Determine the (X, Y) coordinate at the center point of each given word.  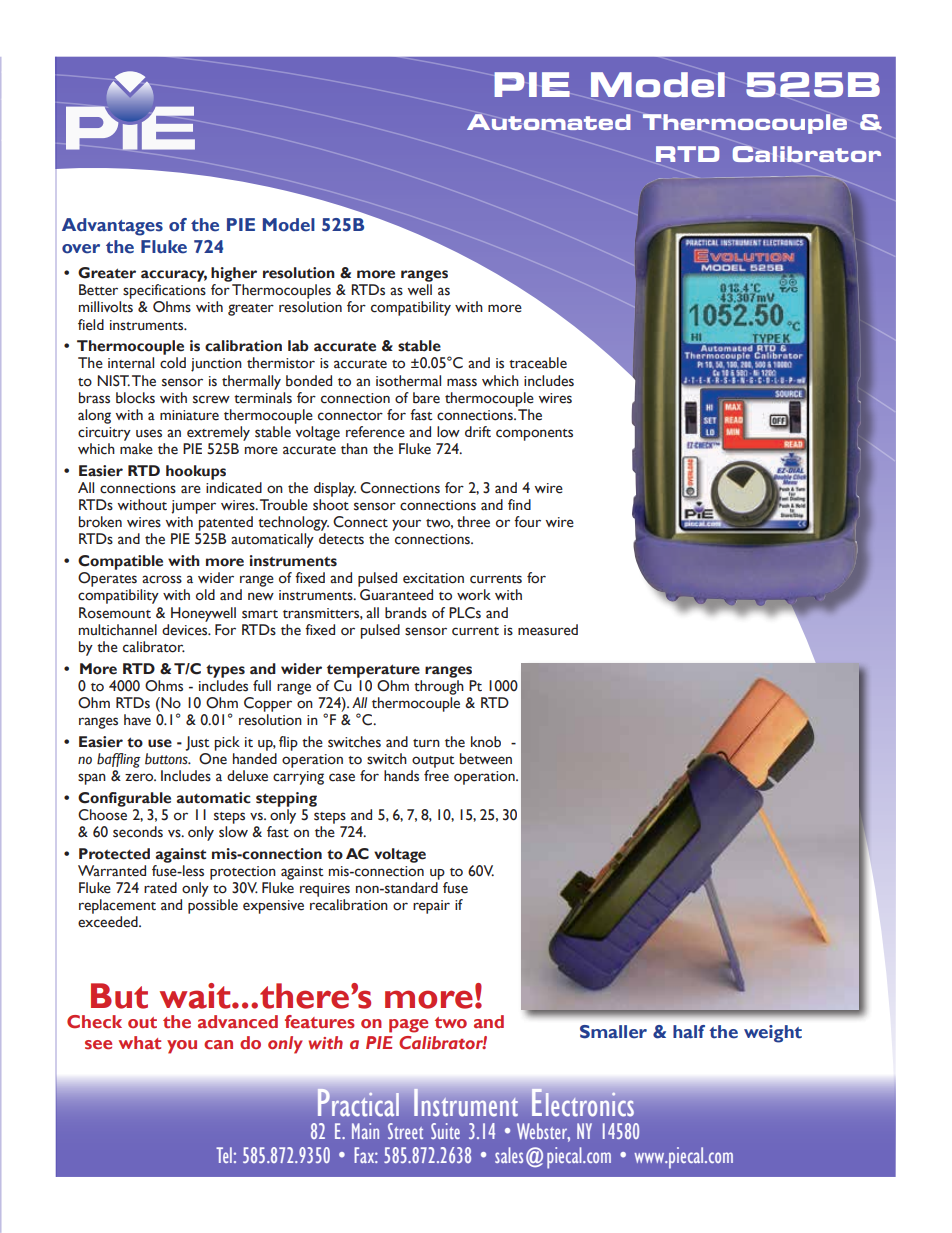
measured (548, 630)
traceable (538, 363)
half (689, 1031)
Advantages (112, 227)
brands (406, 613)
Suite (445, 1131)
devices (186, 630)
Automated (548, 122)
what (140, 1043)
